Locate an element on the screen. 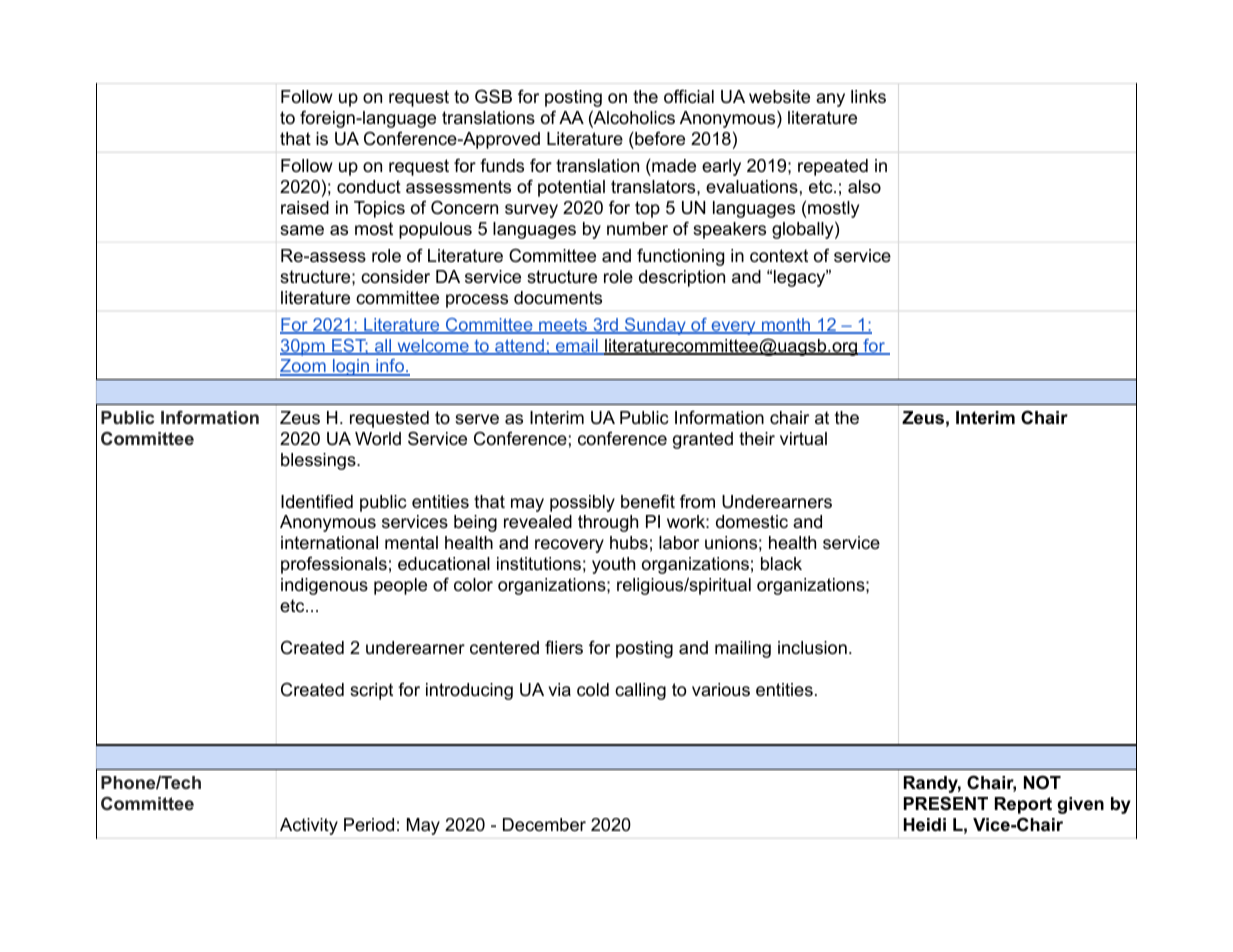  people is located at coordinates (400, 586).
